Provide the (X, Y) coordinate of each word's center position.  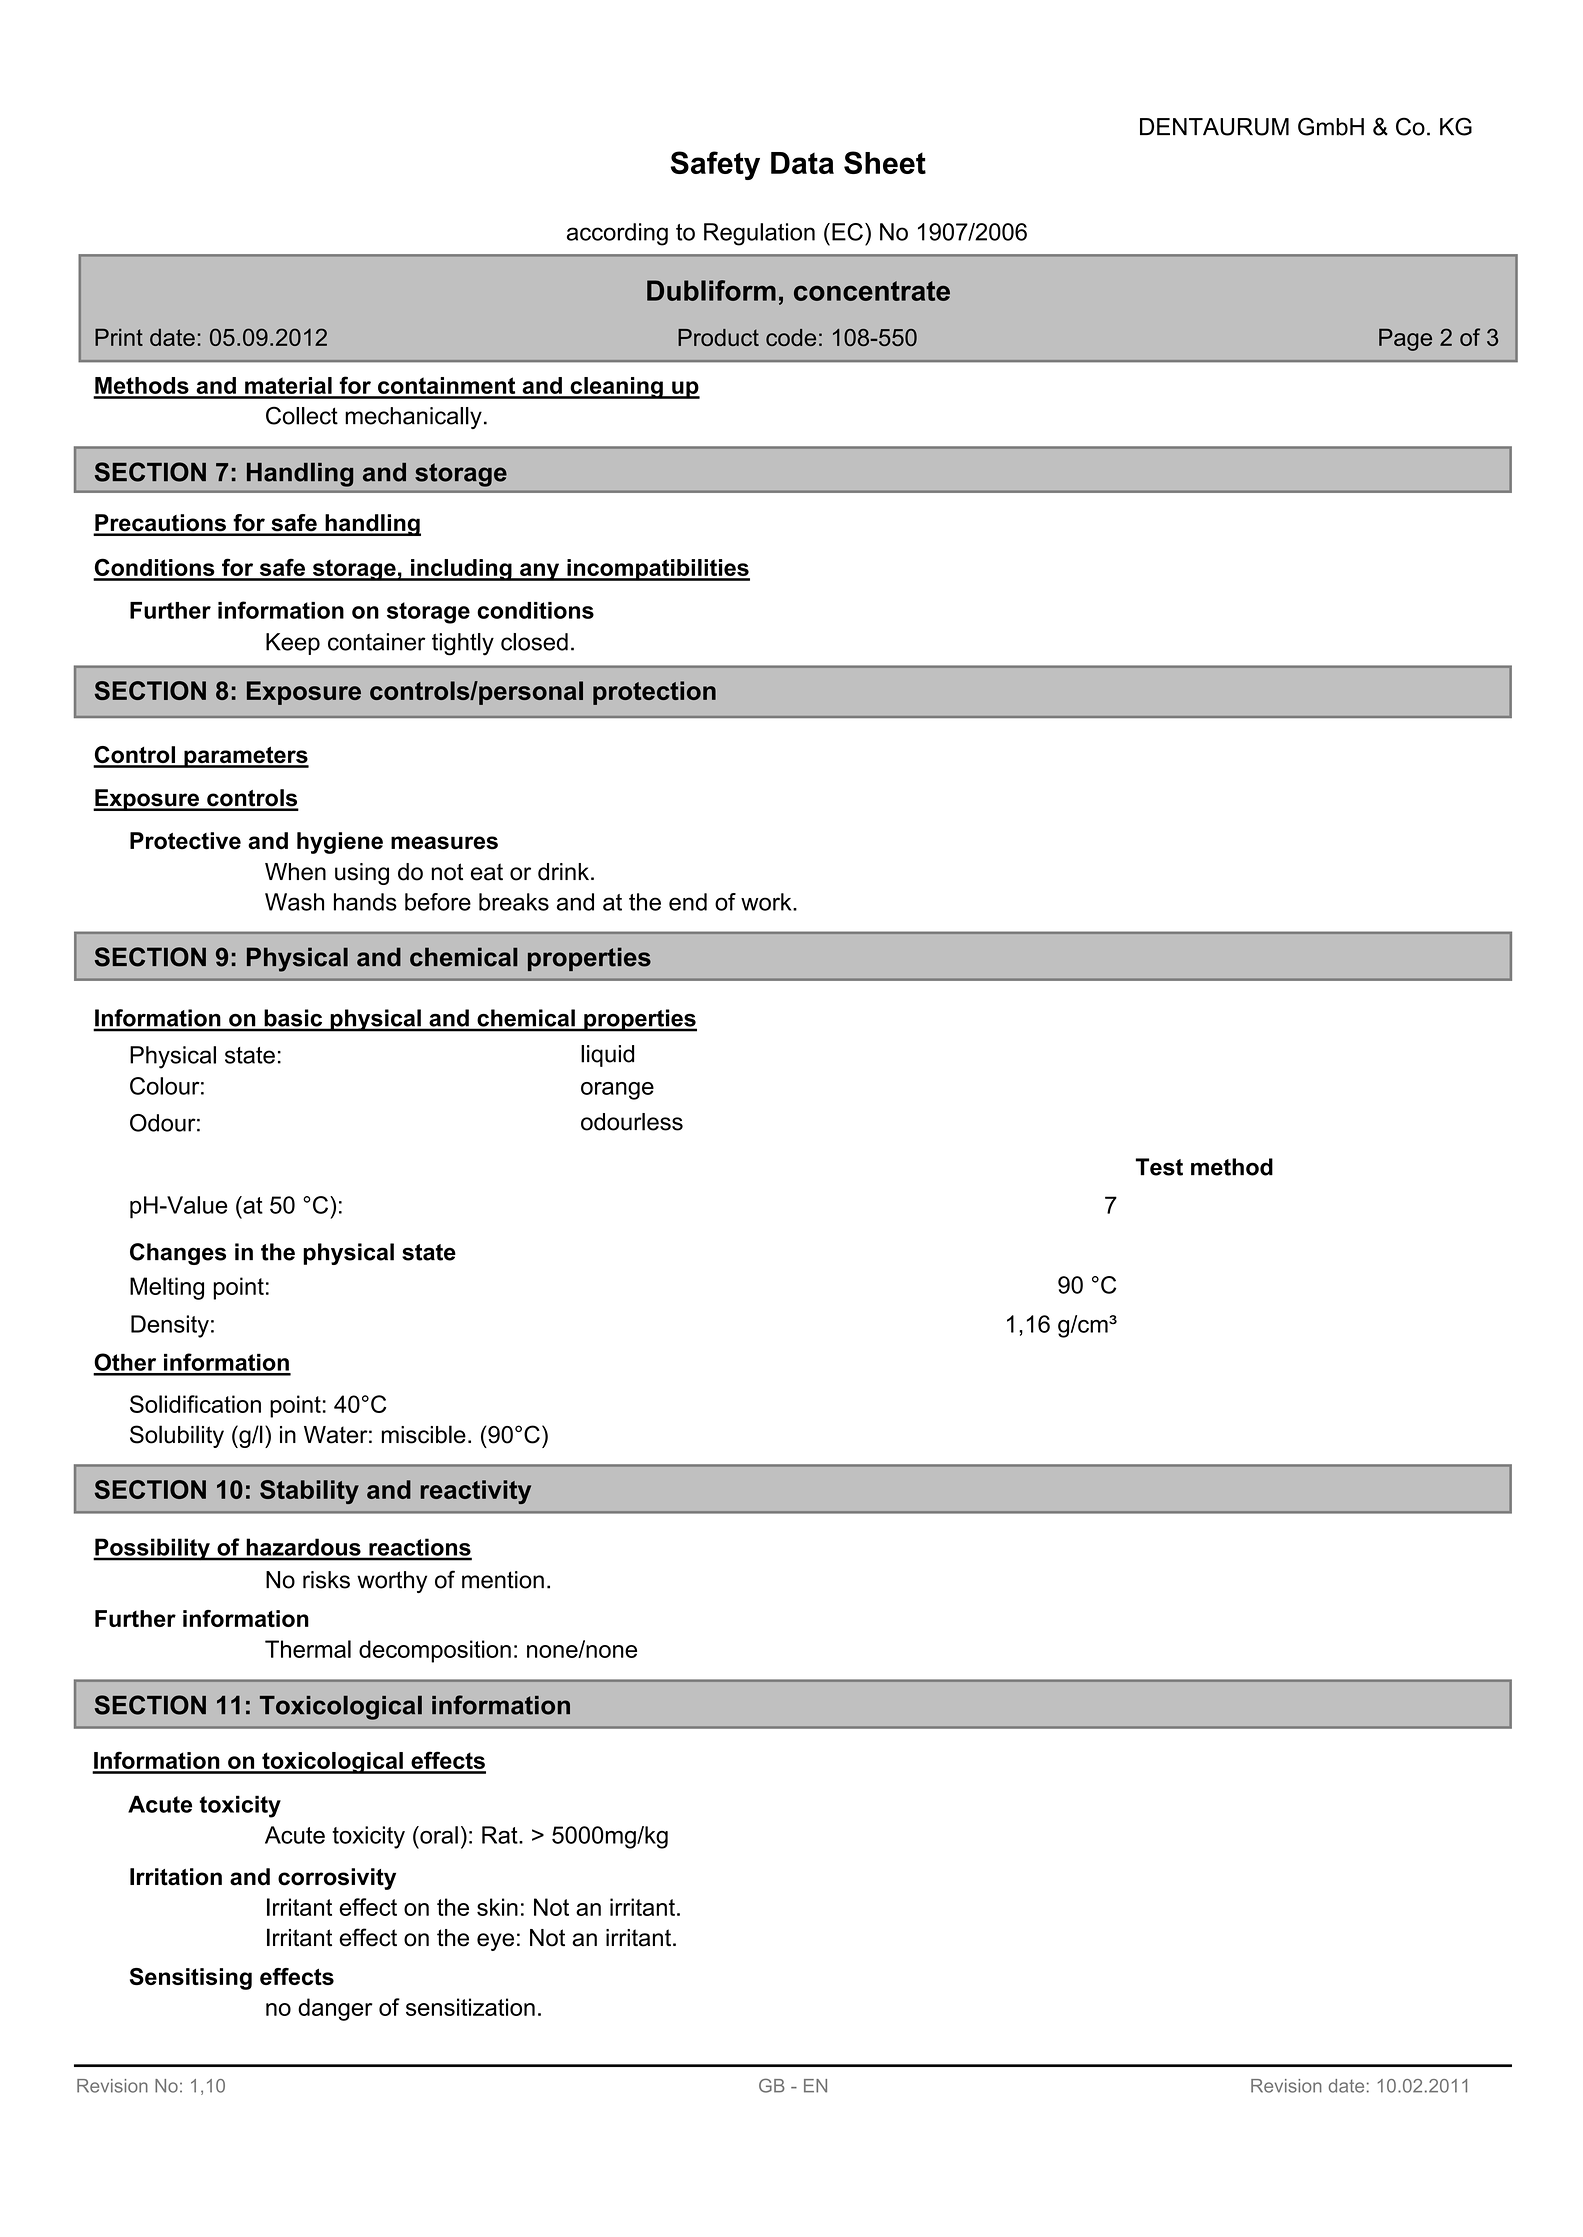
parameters (245, 757)
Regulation (759, 234)
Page (1405, 339)
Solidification (195, 1404)
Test (1159, 1167)
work (767, 902)
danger (335, 2009)
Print (119, 337)
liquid (607, 1056)
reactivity (475, 1492)
